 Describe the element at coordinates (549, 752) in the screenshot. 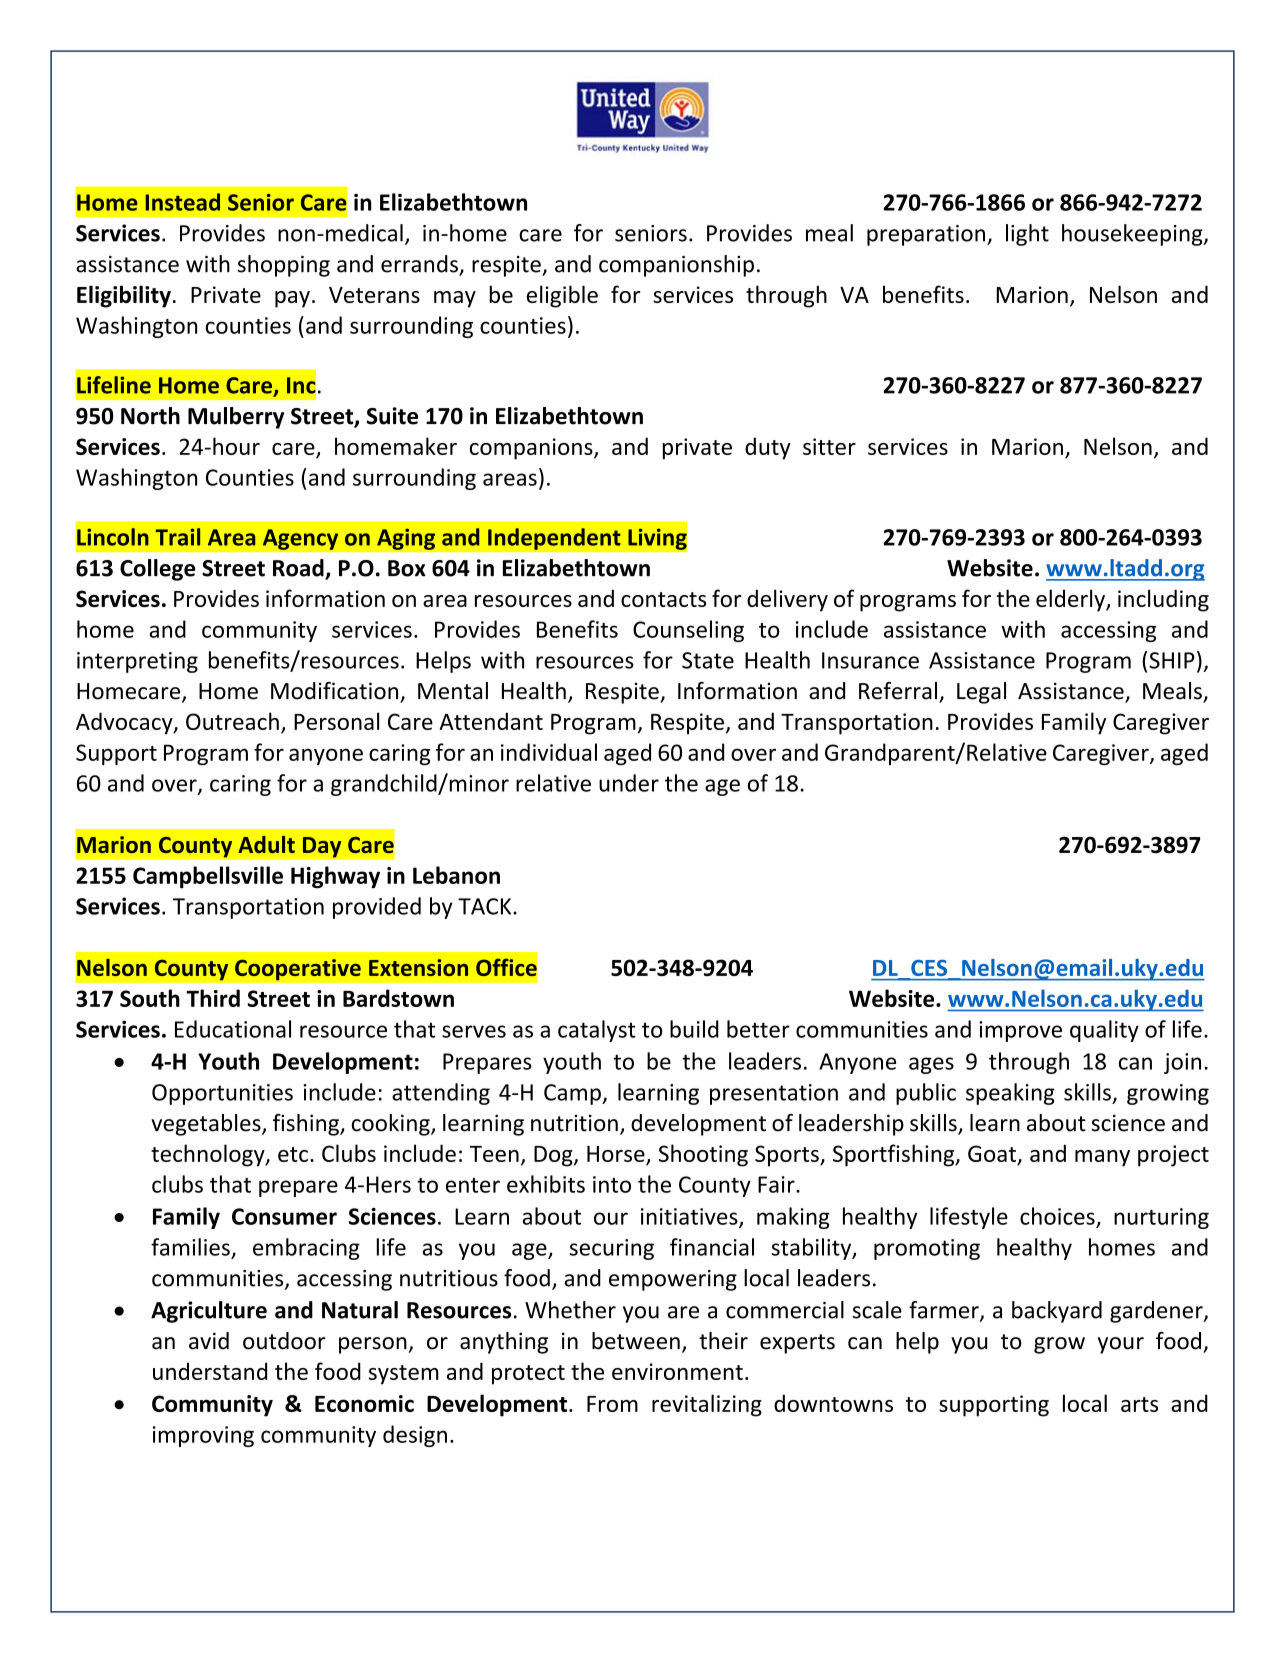

I see `individual` at that location.
